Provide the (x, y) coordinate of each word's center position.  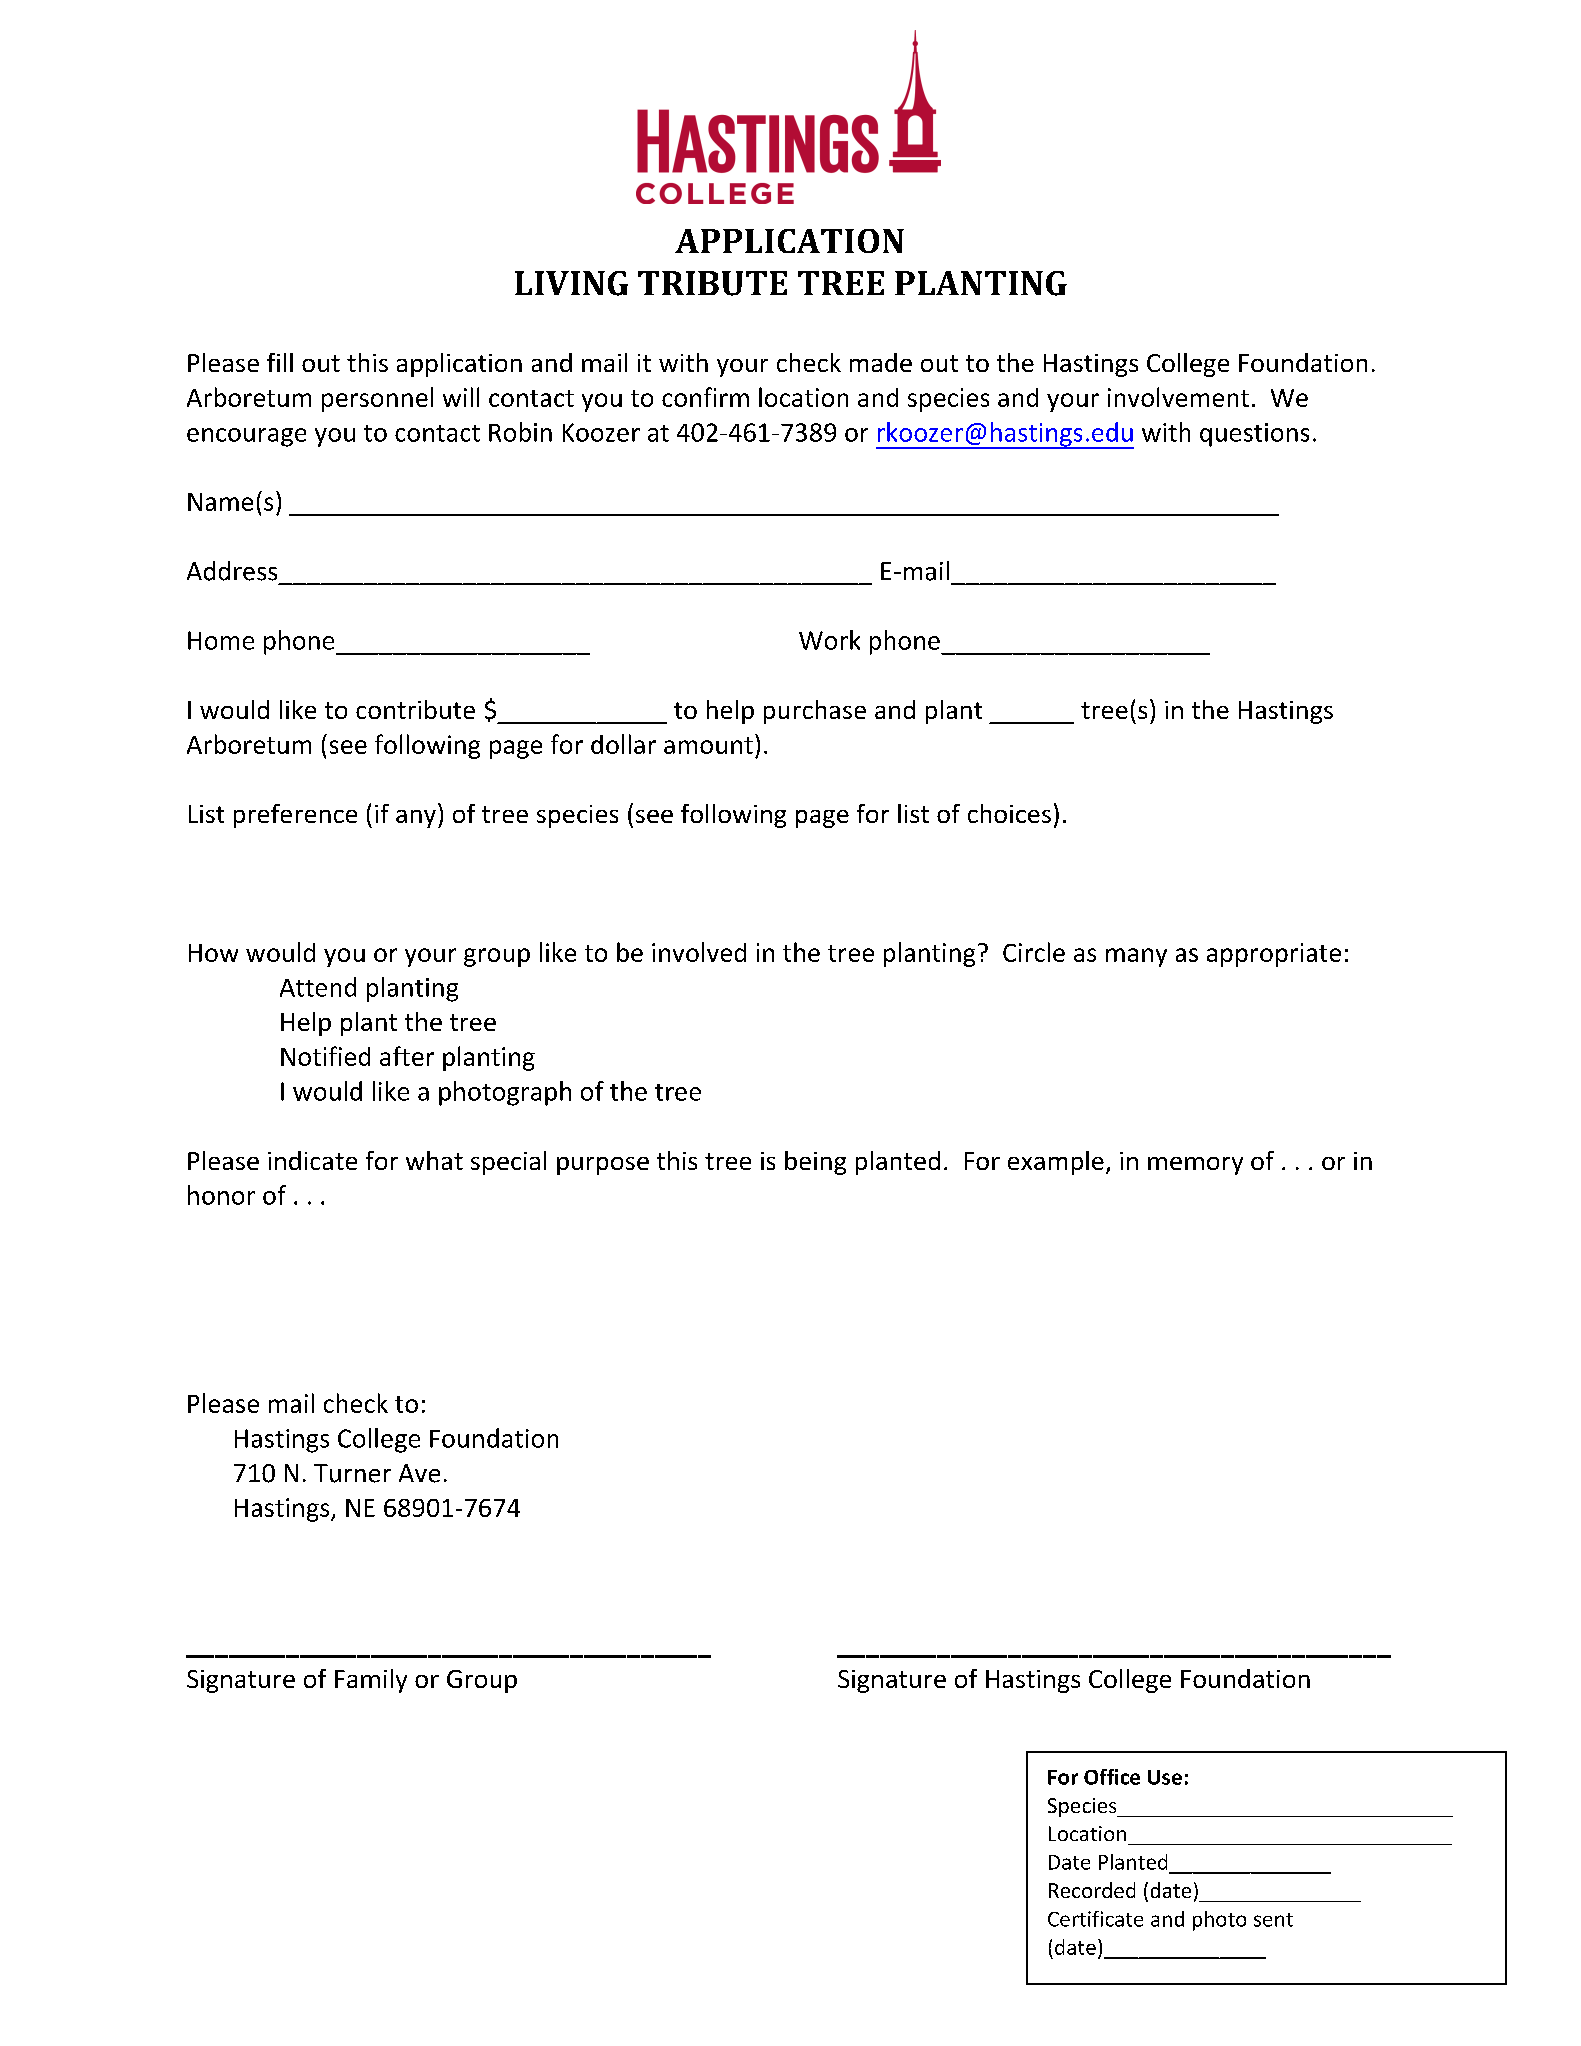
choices (1009, 813)
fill (280, 362)
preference (295, 816)
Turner (352, 1473)
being (815, 1163)
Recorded (1092, 1890)
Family (371, 1681)
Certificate (1095, 1919)
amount (708, 745)
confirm (705, 397)
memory (1195, 1166)
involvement (1178, 397)
